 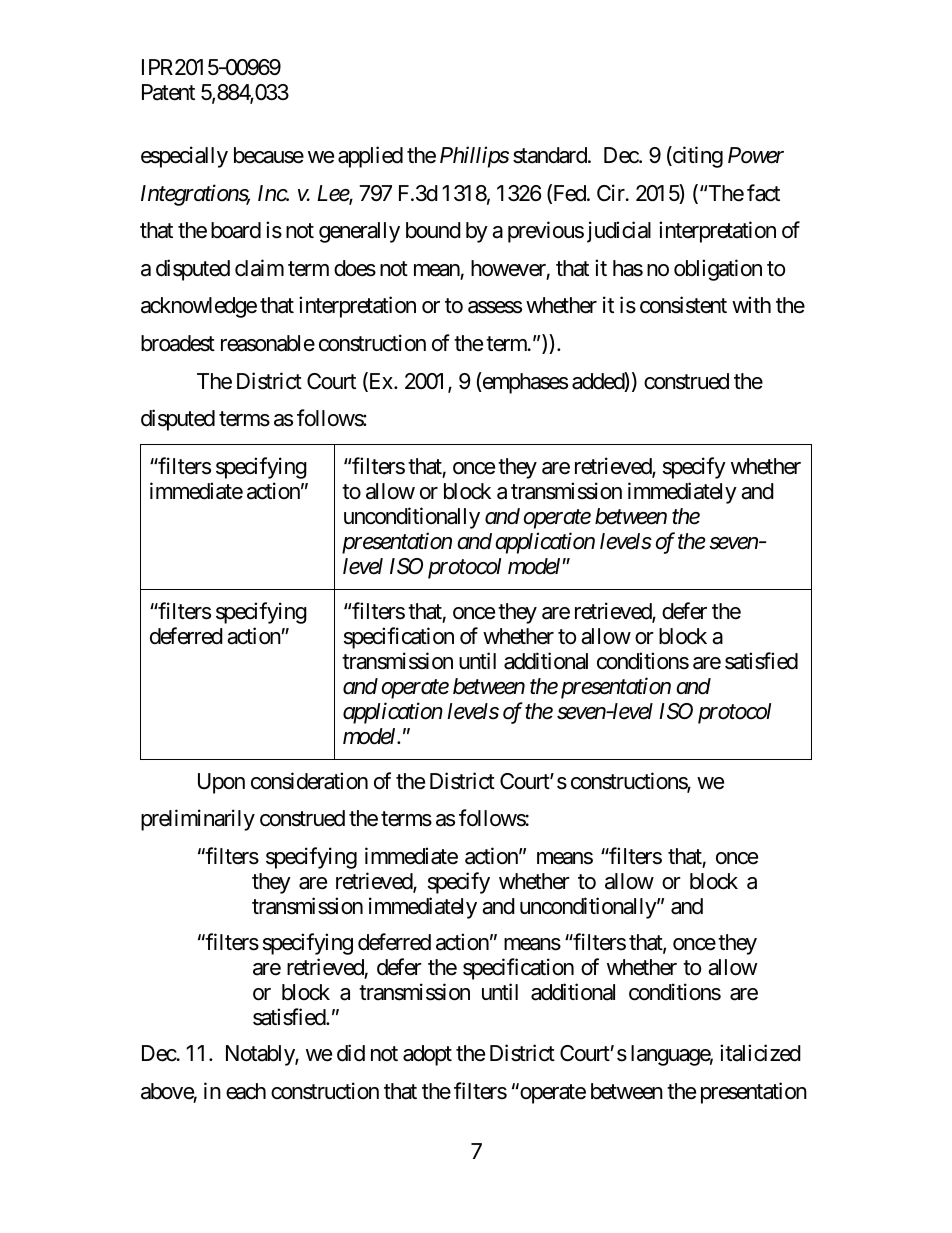 I want to click on broadest, so click(x=178, y=343).
